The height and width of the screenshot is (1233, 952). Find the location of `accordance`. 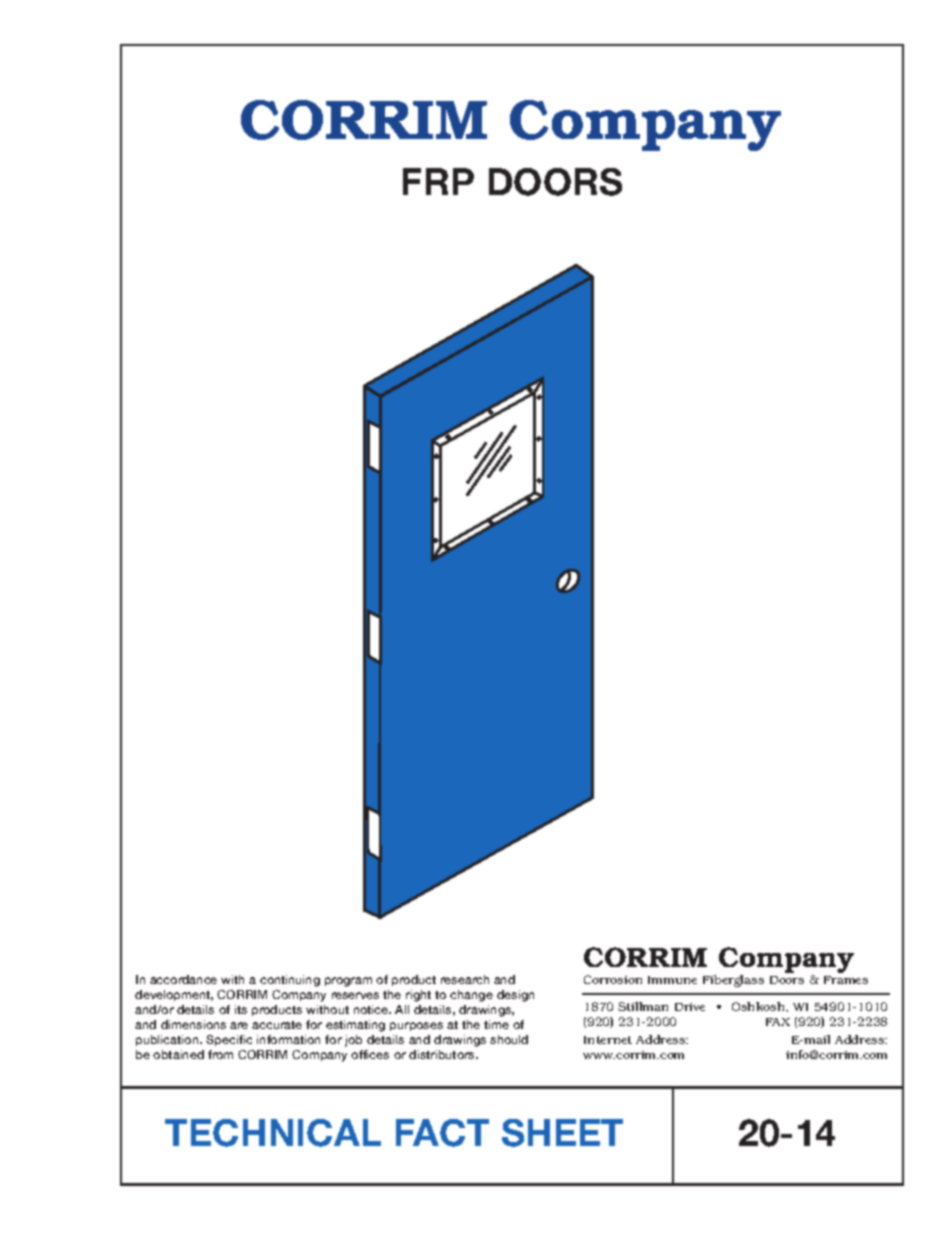

accordance is located at coordinates (183, 979).
